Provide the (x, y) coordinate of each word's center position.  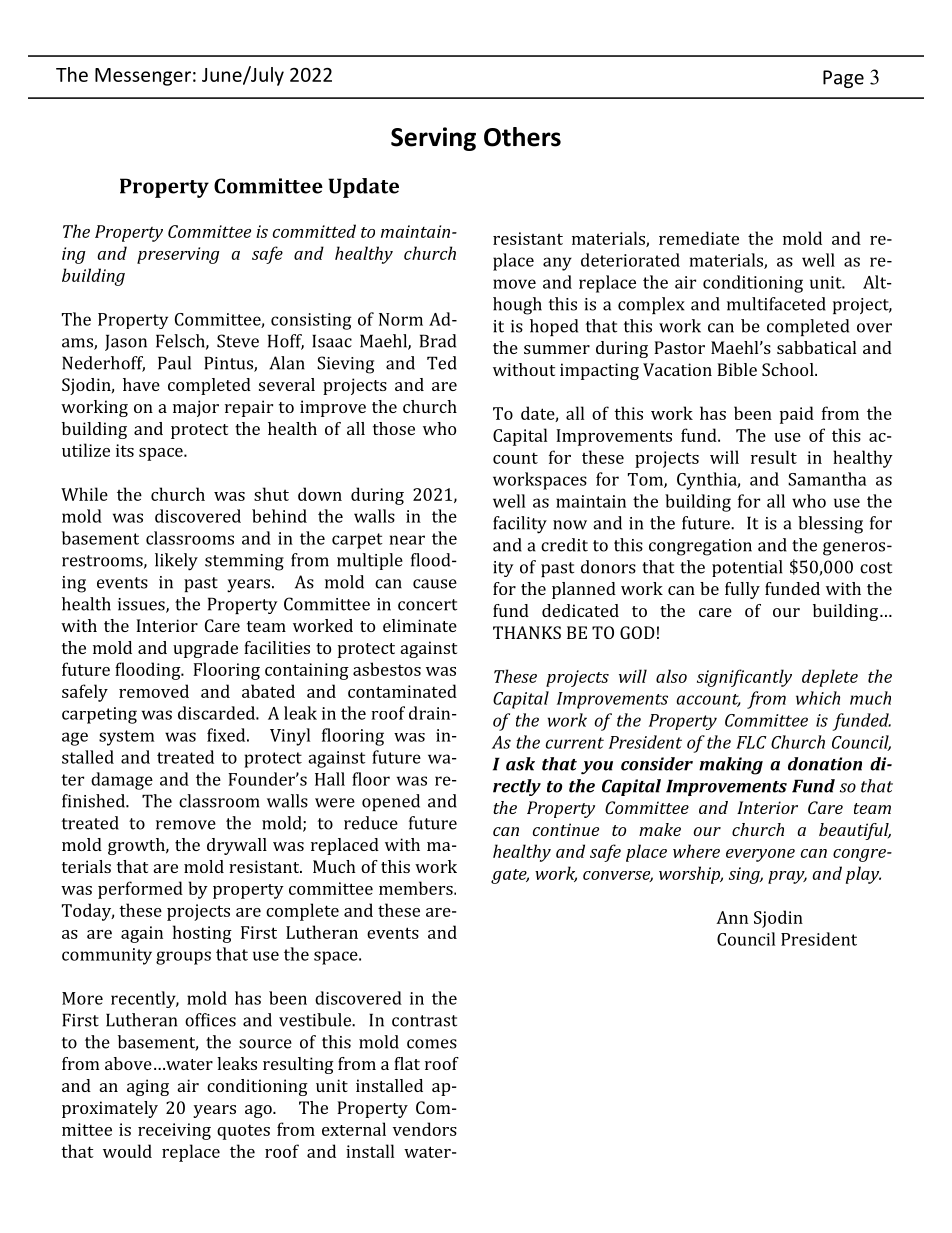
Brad (438, 341)
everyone (760, 855)
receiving (174, 1131)
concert (427, 605)
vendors (425, 1129)
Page (843, 79)
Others (522, 137)
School (789, 369)
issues (142, 605)
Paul (174, 363)
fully (742, 590)
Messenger (143, 77)
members (417, 888)
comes (432, 1044)
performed (140, 890)
